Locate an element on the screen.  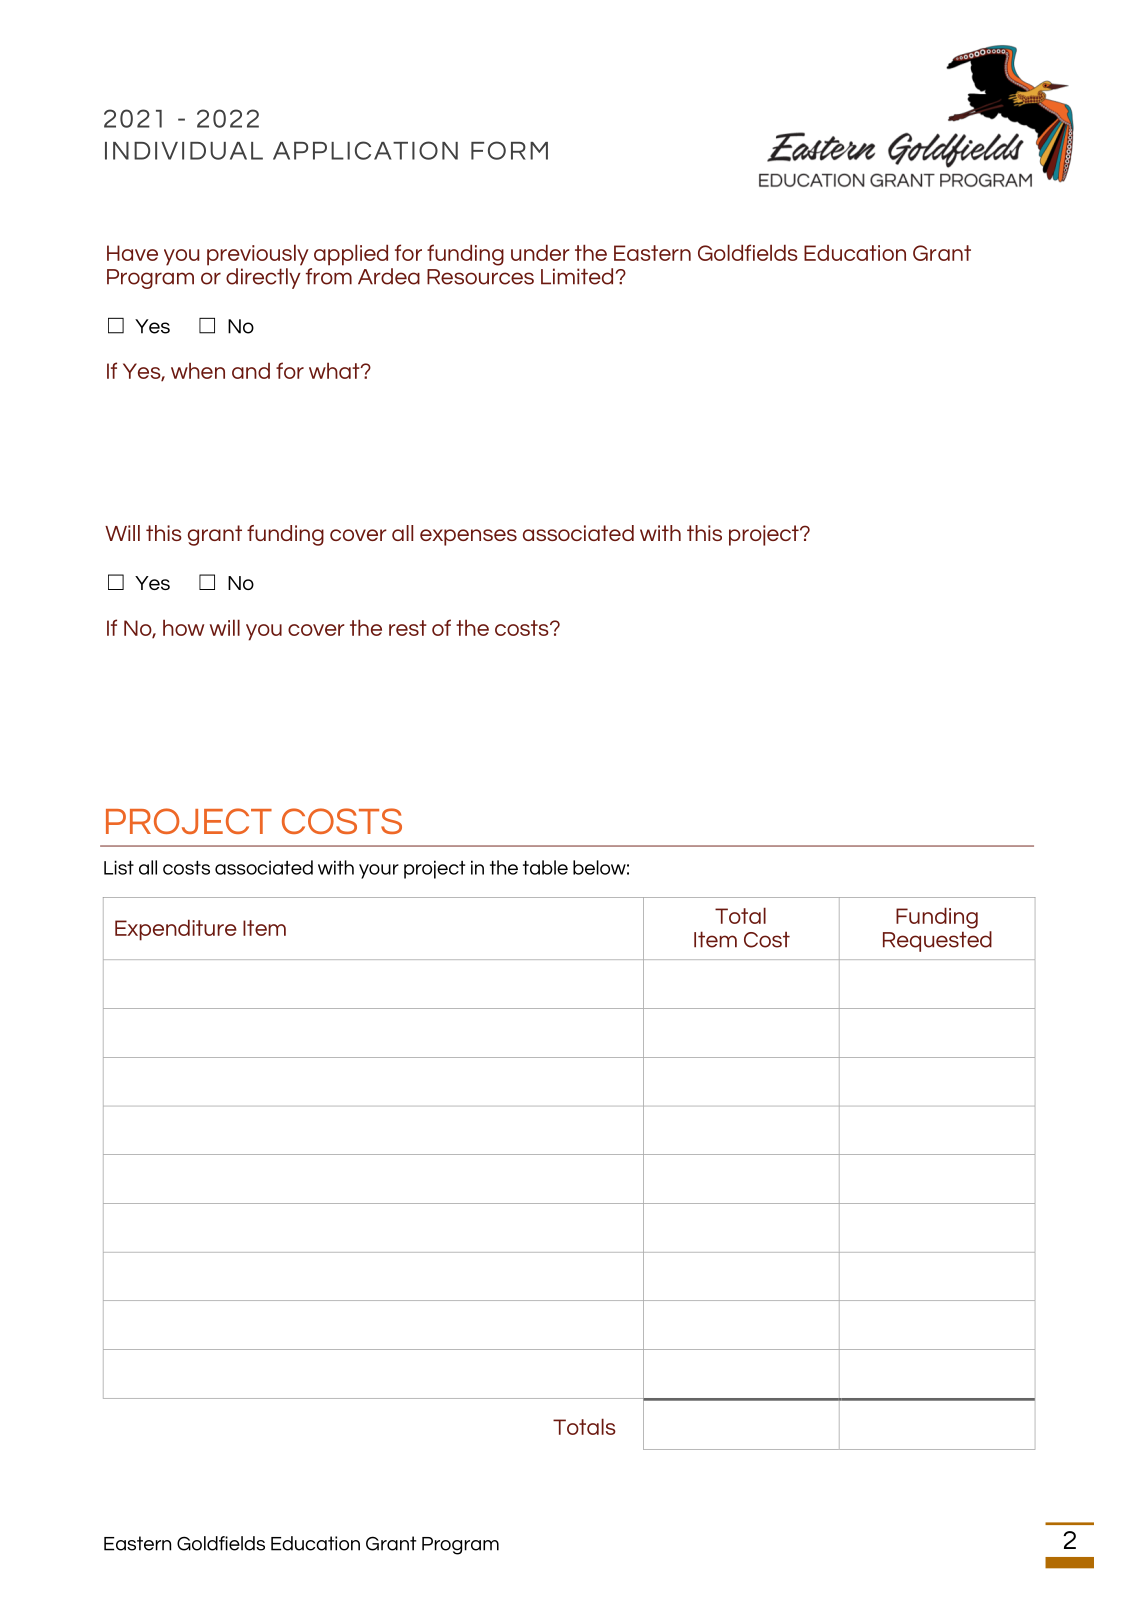
Limited is located at coordinates (577, 276).
